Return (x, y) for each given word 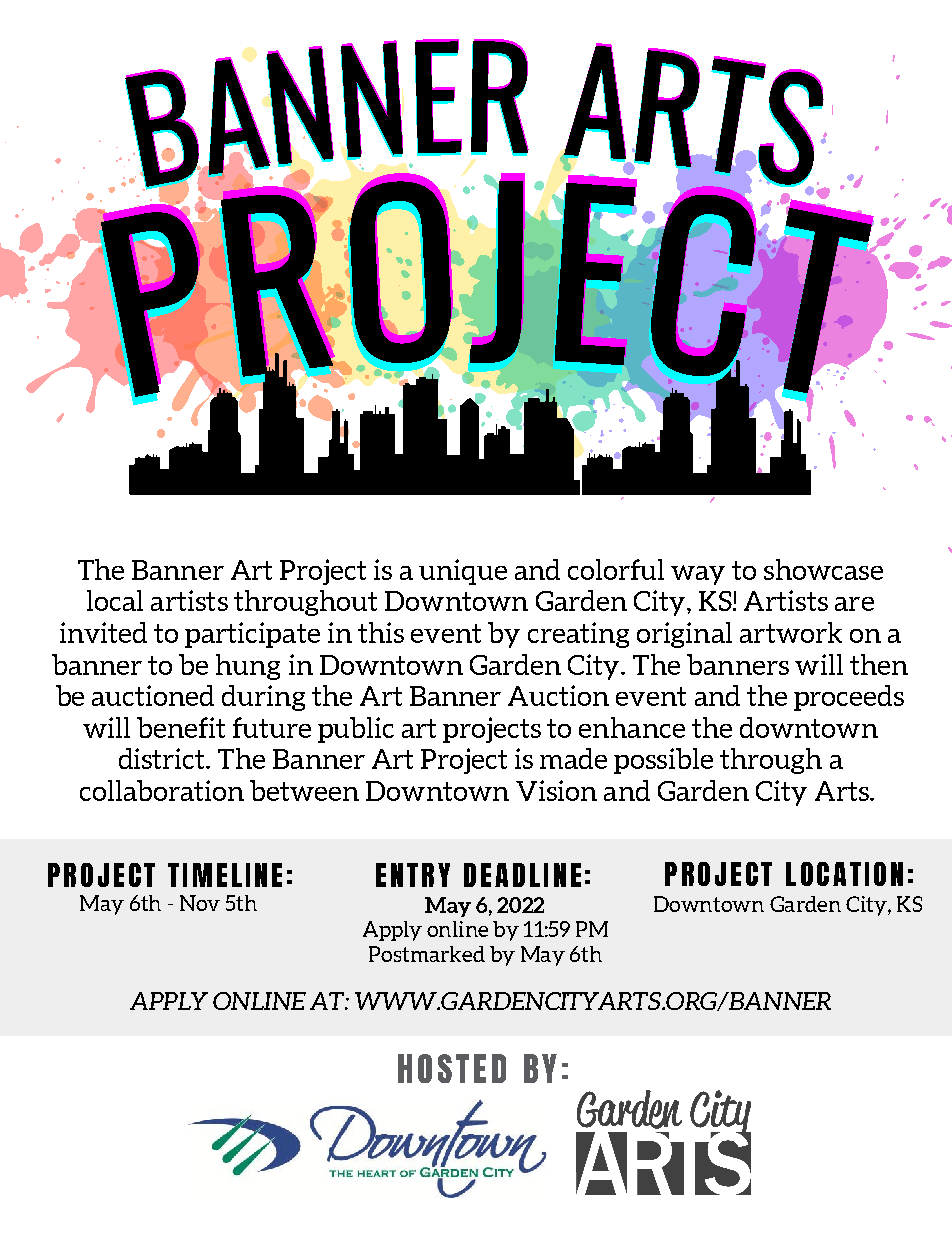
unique (463, 572)
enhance (632, 727)
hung (248, 667)
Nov (200, 903)
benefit (181, 727)
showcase (823, 569)
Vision (556, 790)
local (115, 600)
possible (663, 761)
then (879, 664)
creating (578, 635)
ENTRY (413, 875)
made (573, 758)
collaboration (162, 790)
